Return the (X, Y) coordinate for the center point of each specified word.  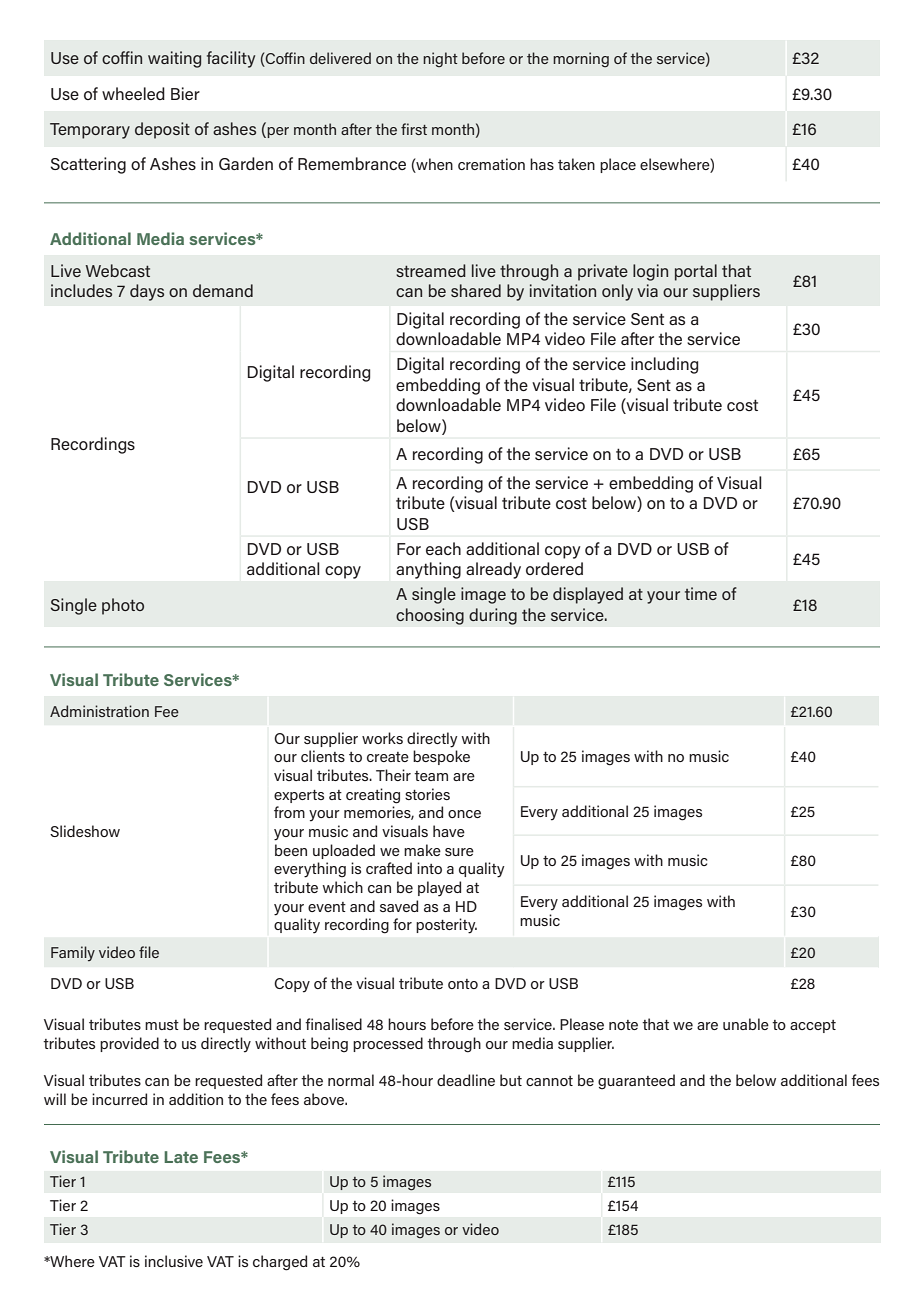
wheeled (133, 93)
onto (463, 984)
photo (123, 606)
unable (746, 1024)
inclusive (174, 1261)
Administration (99, 711)
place (618, 165)
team (431, 776)
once (464, 814)
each (443, 548)
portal (696, 272)
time (701, 593)
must (162, 1025)
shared (476, 290)
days (147, 292)
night (440, 59)
